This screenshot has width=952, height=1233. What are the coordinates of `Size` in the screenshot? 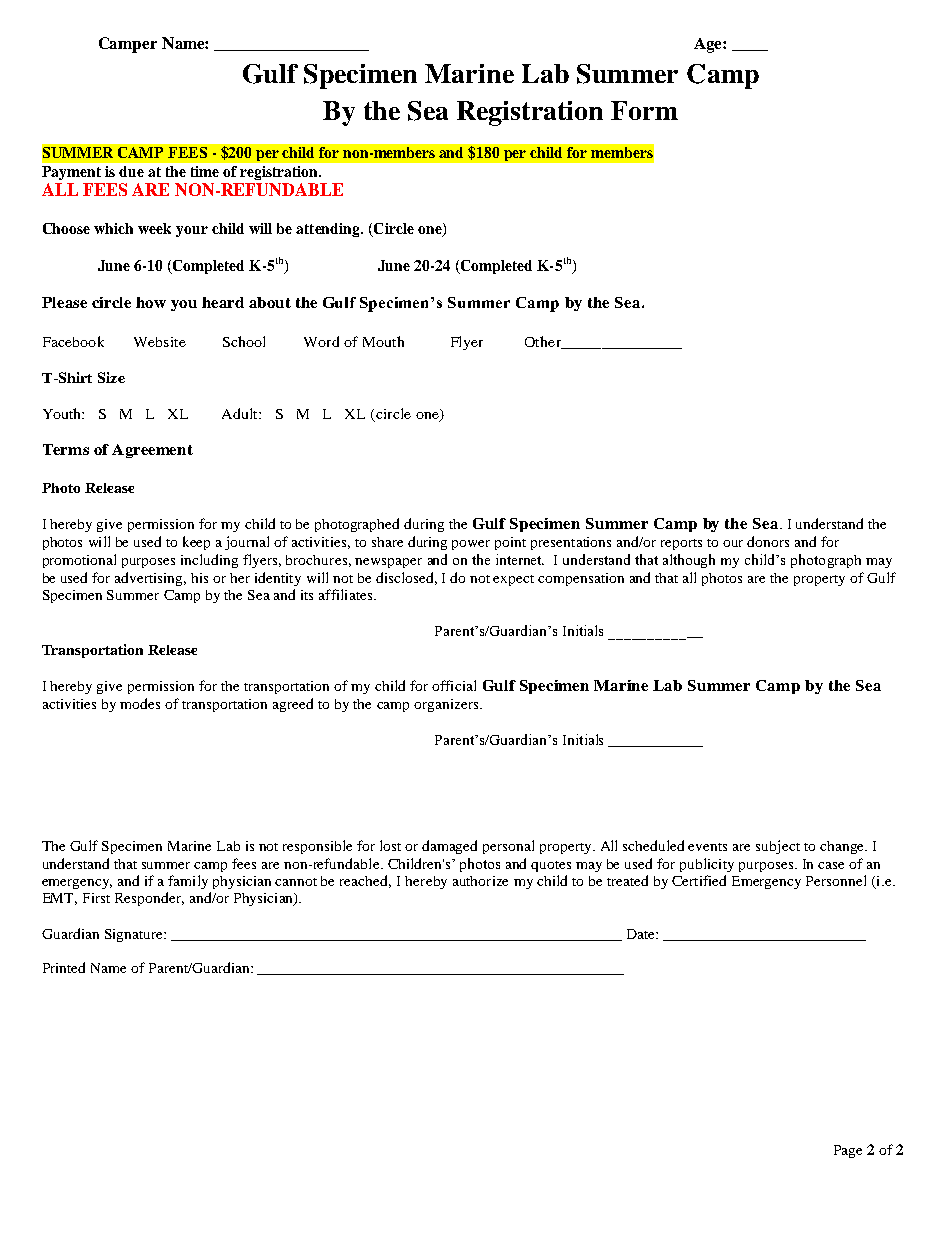 It's located at (111, 377).
